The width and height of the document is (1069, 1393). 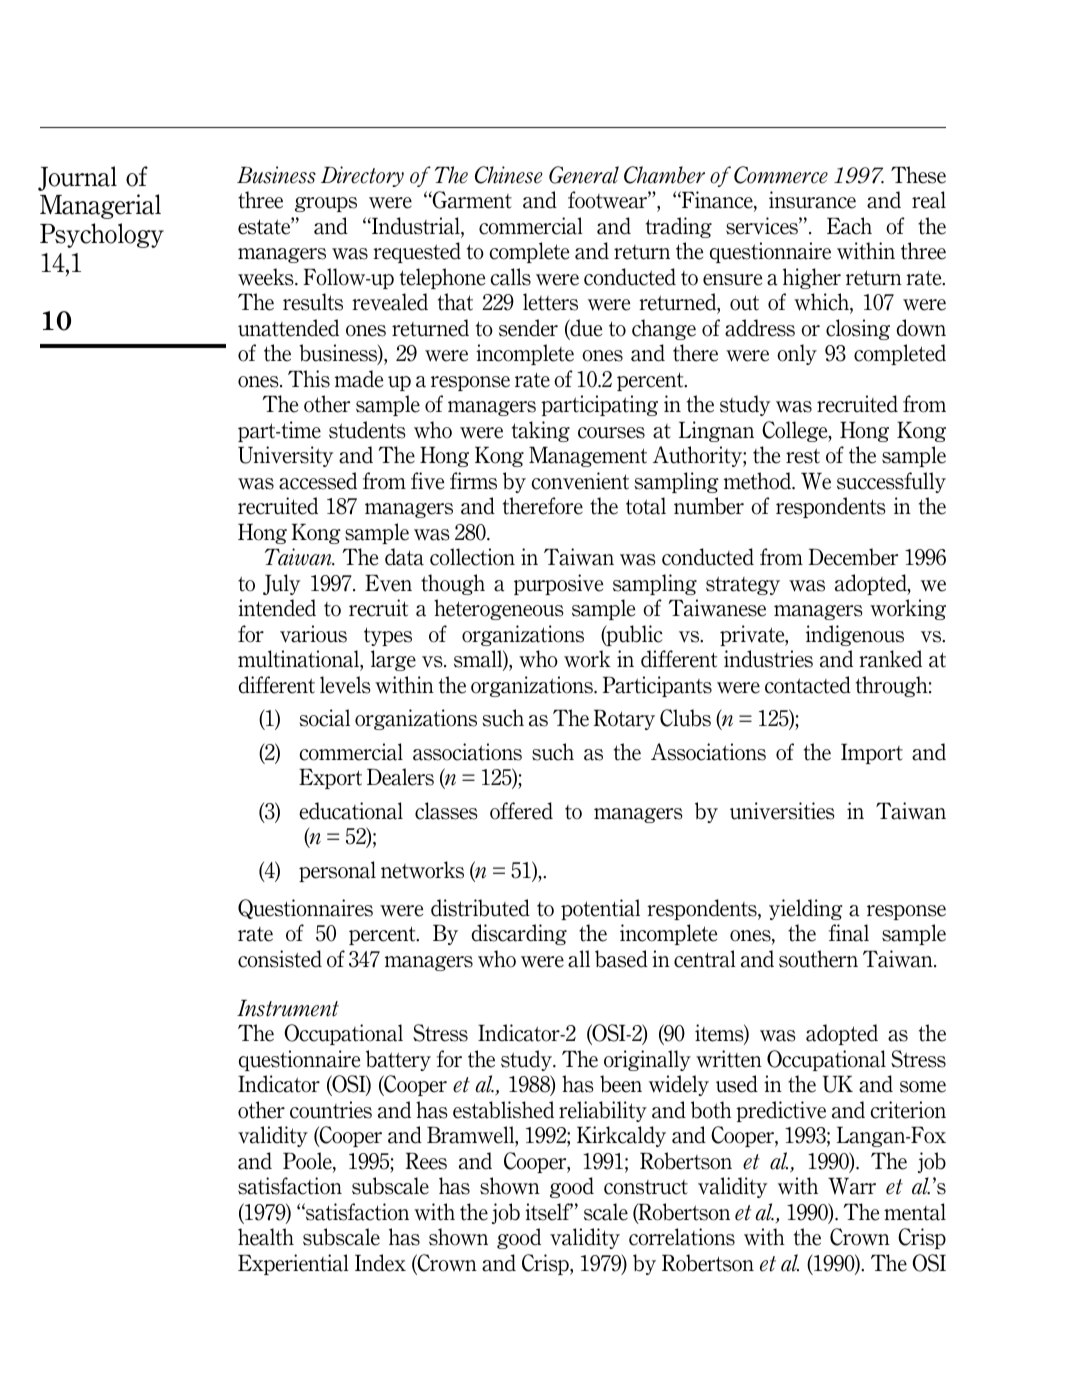 What do you see at coordinates (812, 200) in the document?
I see `insurance` at bounding box center [812, 200].
